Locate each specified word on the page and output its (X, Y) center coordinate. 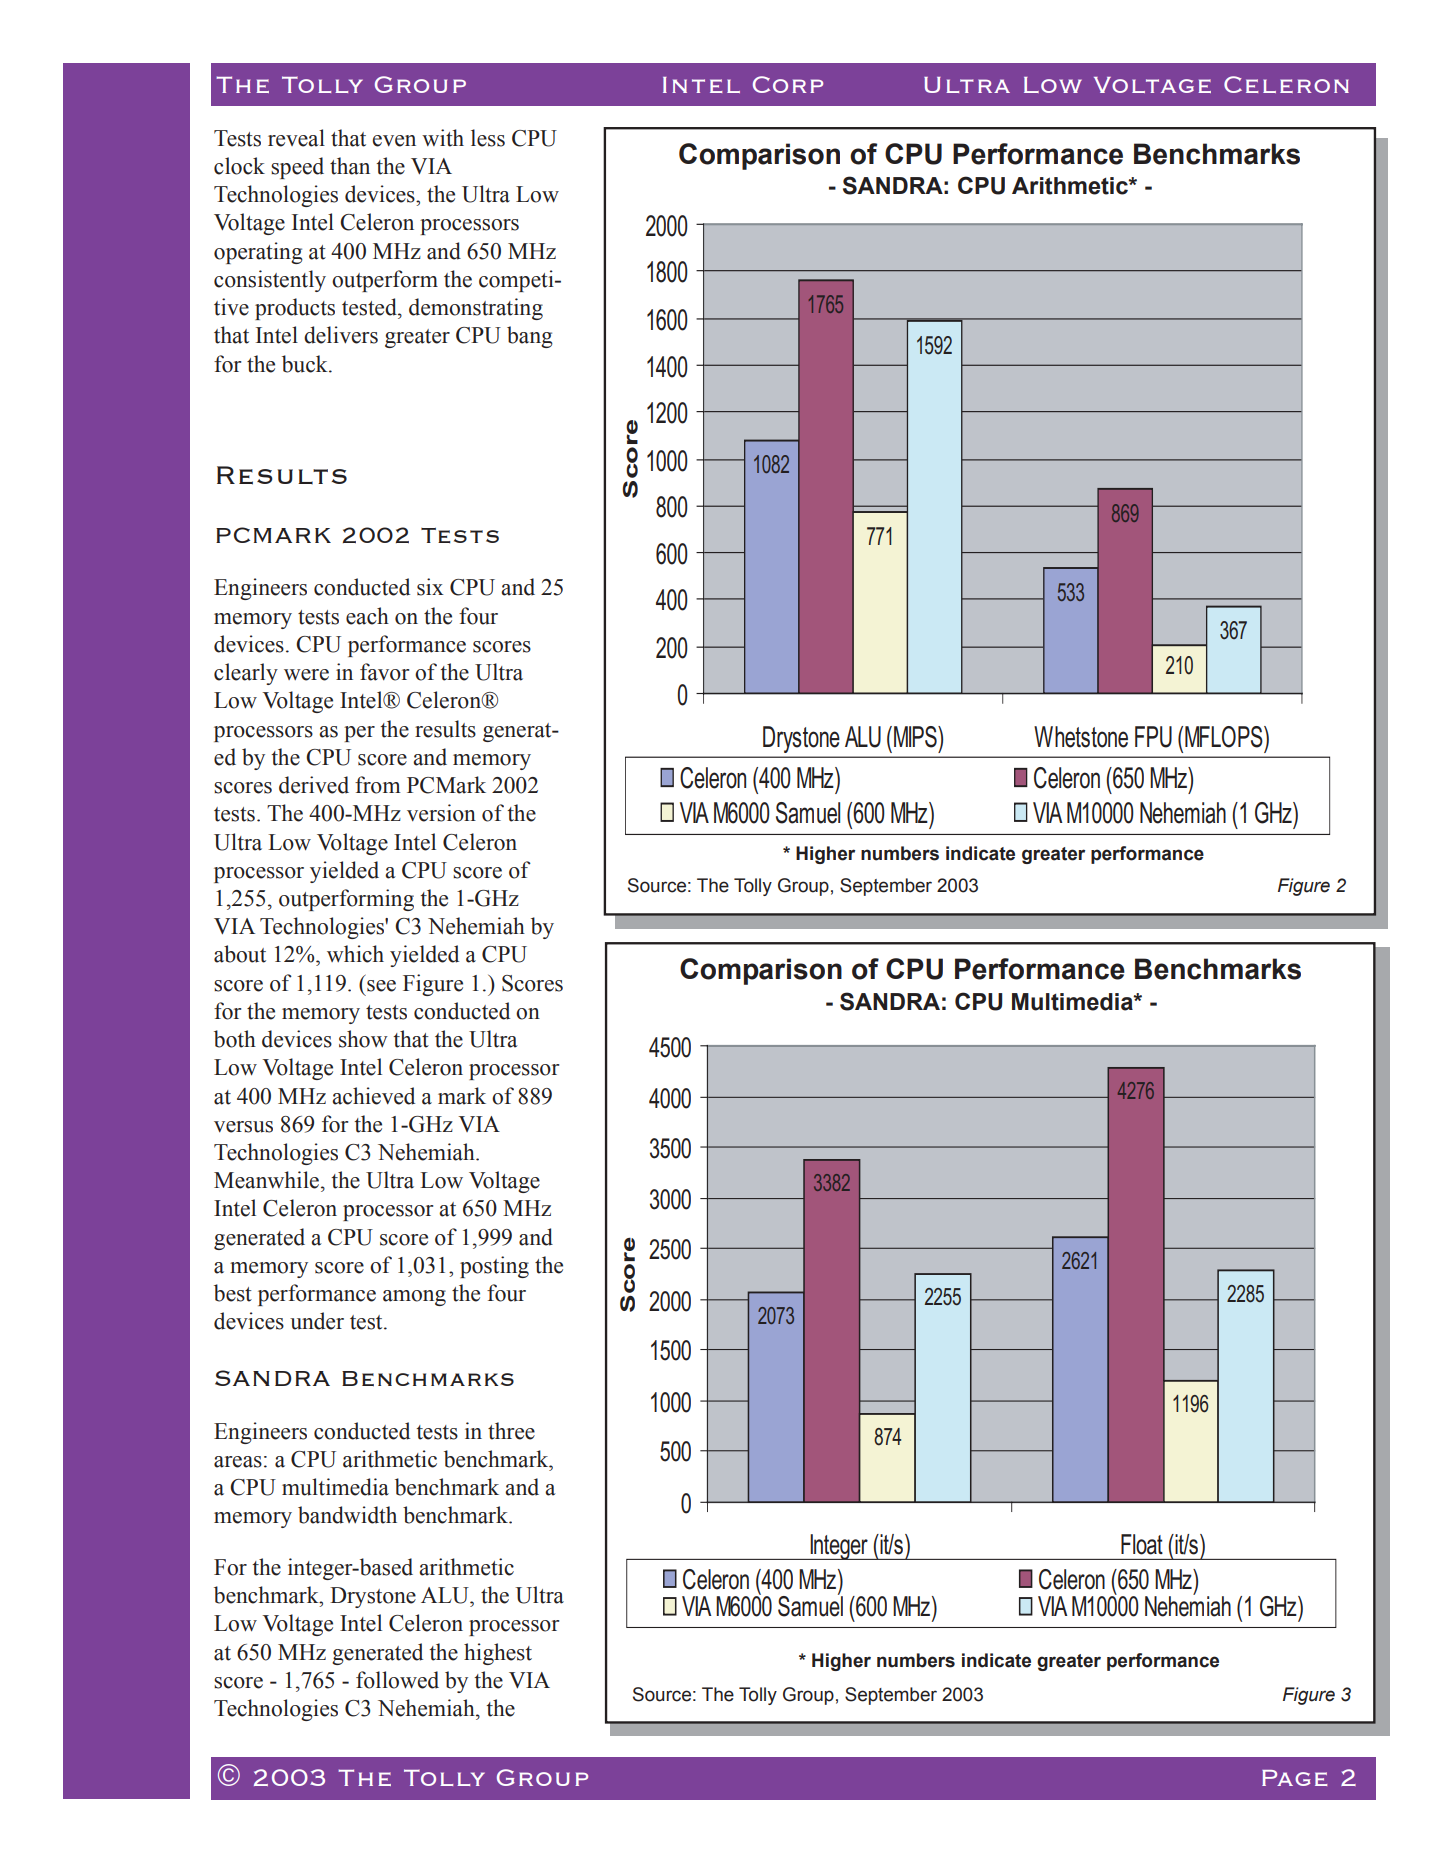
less (488, 138)
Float (1142, 1544)
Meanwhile (268, 1180)
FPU (1153, 737)
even (394, 141)
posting (494, 1267)
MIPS (916, 737)
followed (397, 1680)
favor (384, 672)
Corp (788, 84)
